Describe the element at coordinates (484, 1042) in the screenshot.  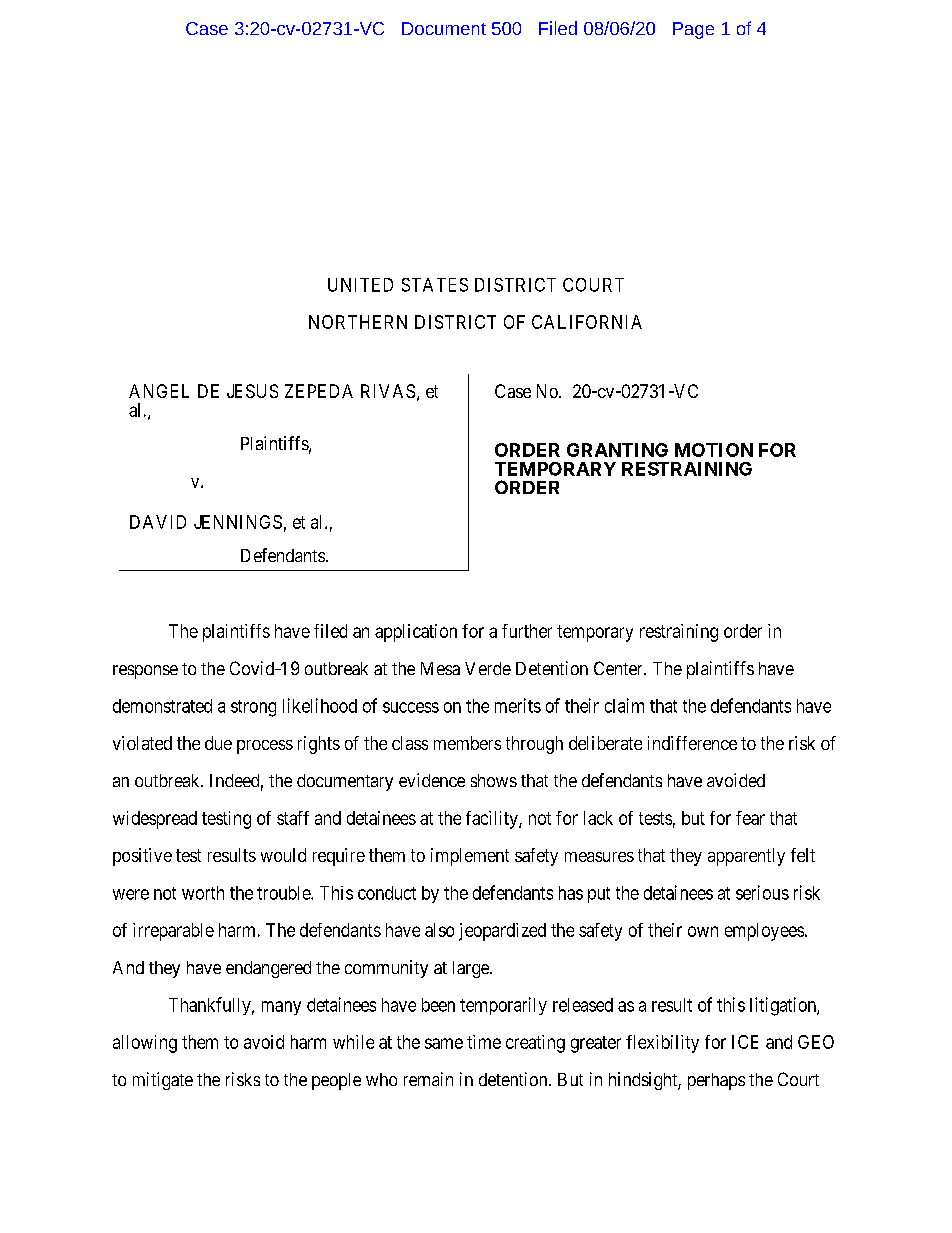
I see `time` at that location.
